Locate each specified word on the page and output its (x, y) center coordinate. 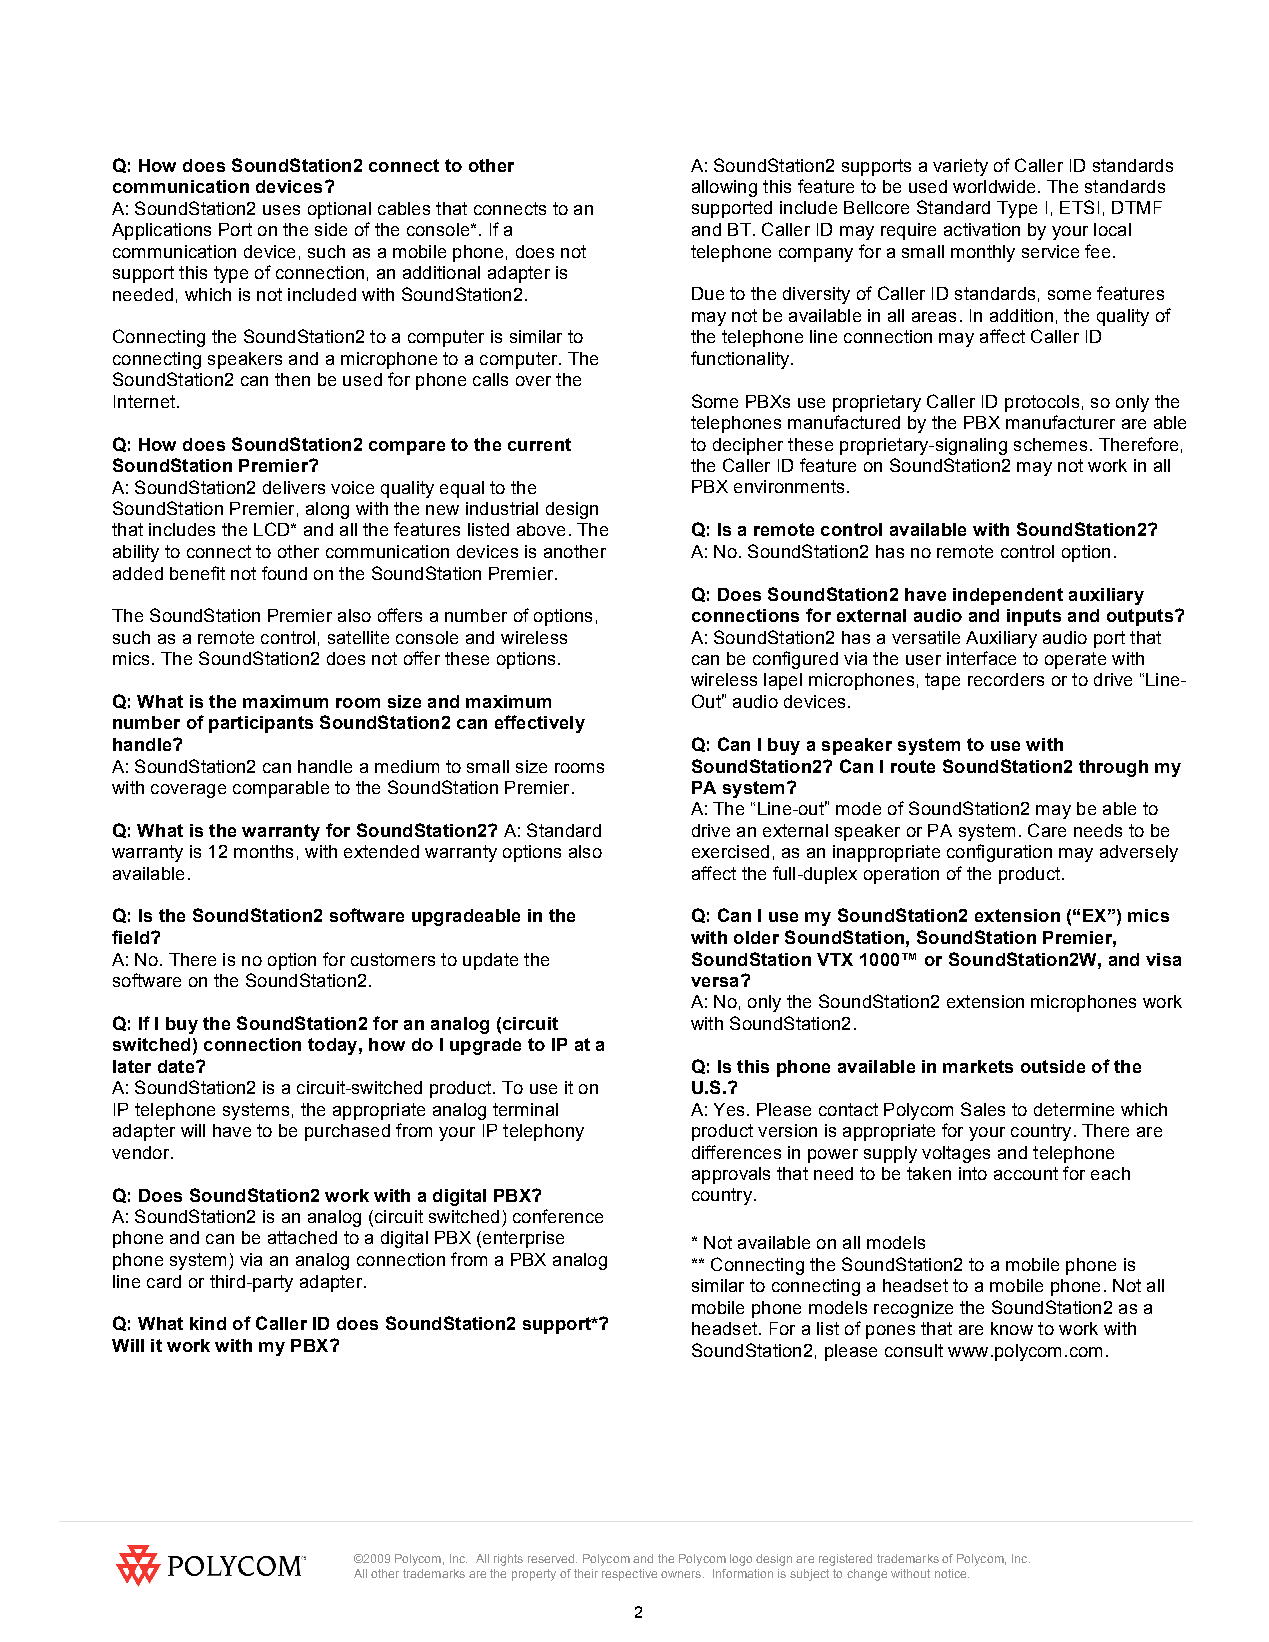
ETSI (1079, 207)
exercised (730, 851)
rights (508, 1560)
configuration (999, 853)
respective (629, 1575)
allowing (724, 188)
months (263, 851)
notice (952, 1573)
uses (281, 210)
